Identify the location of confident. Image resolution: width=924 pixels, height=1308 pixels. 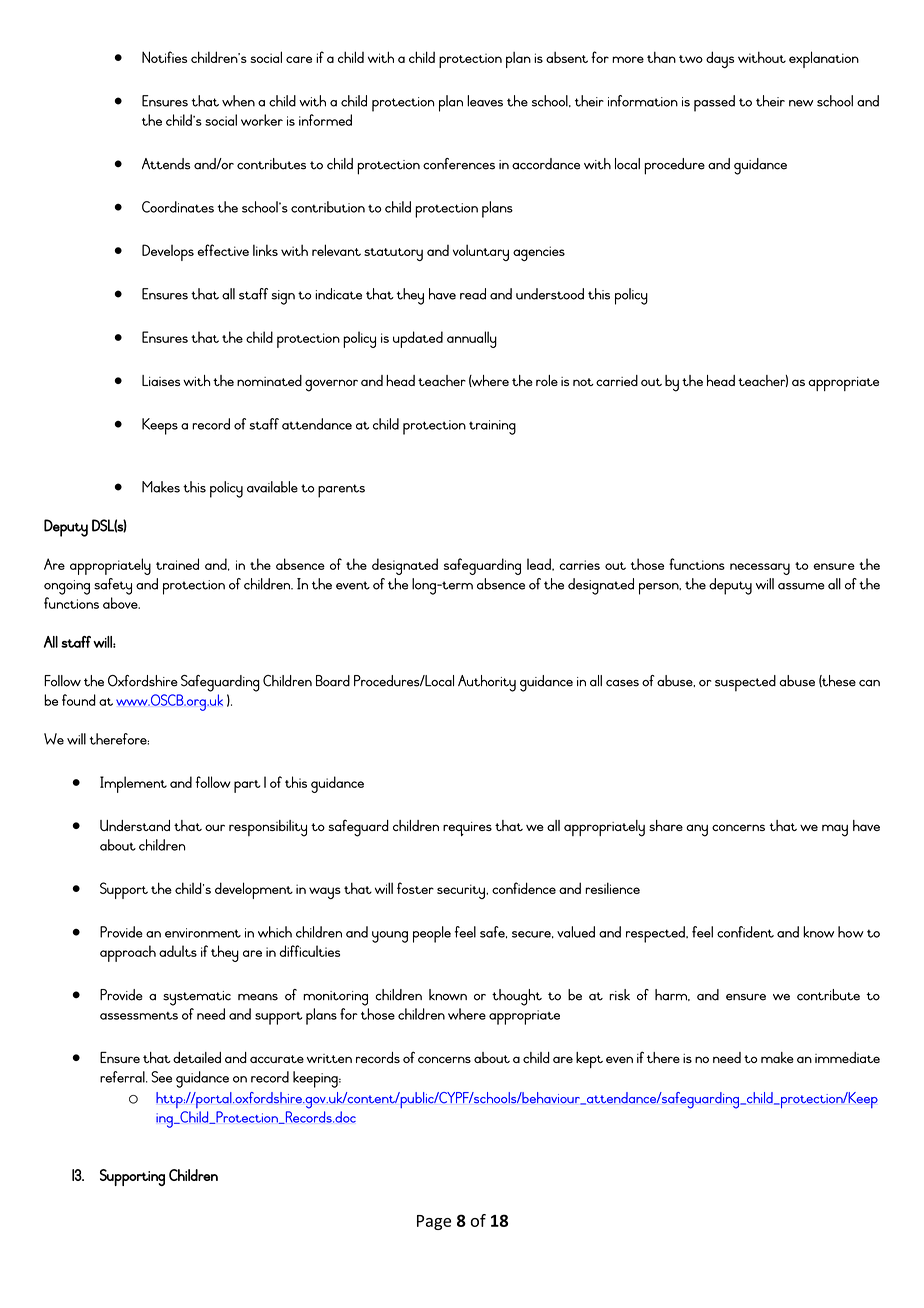
(745, 932).
